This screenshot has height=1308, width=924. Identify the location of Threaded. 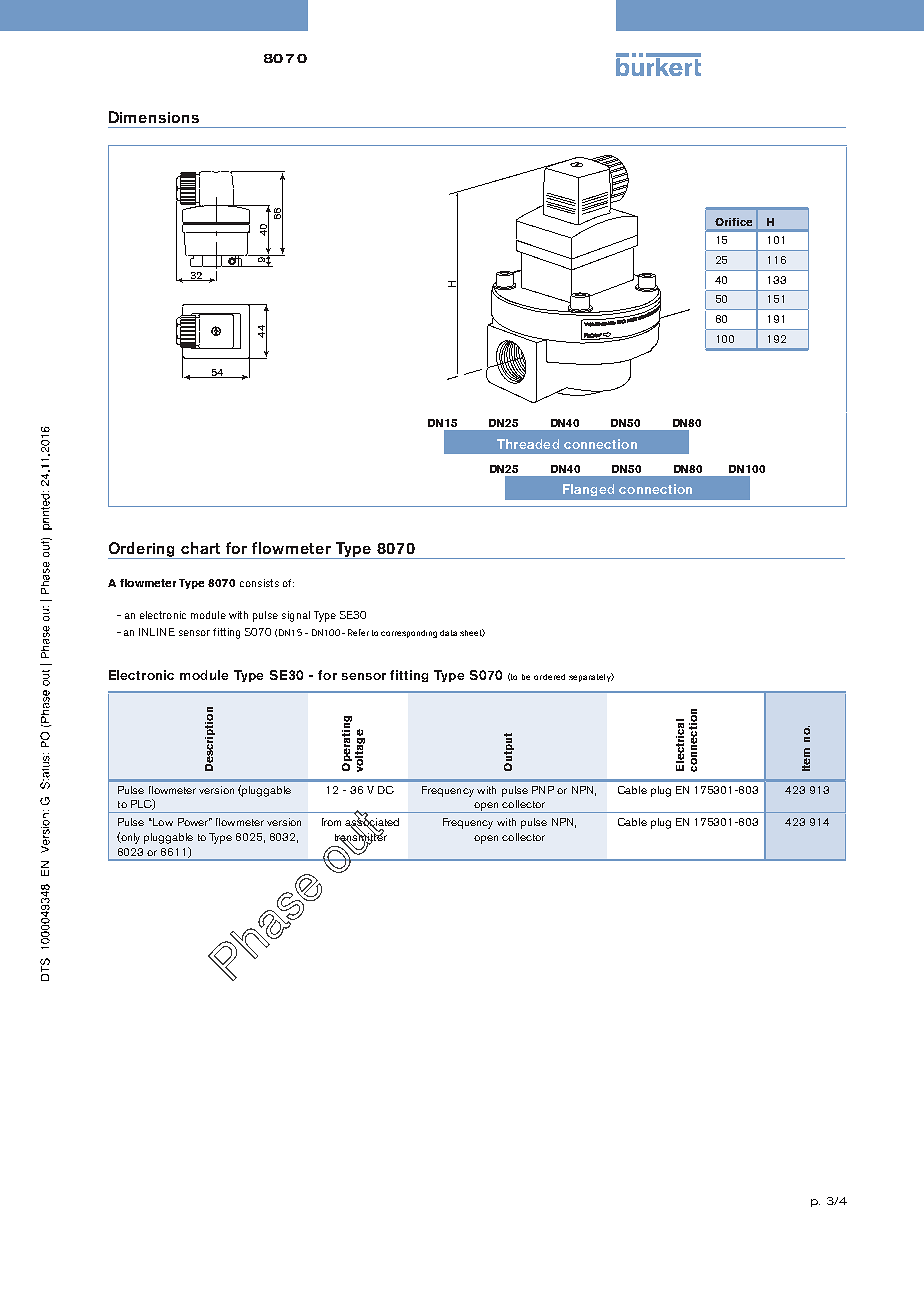
(528, 444).
